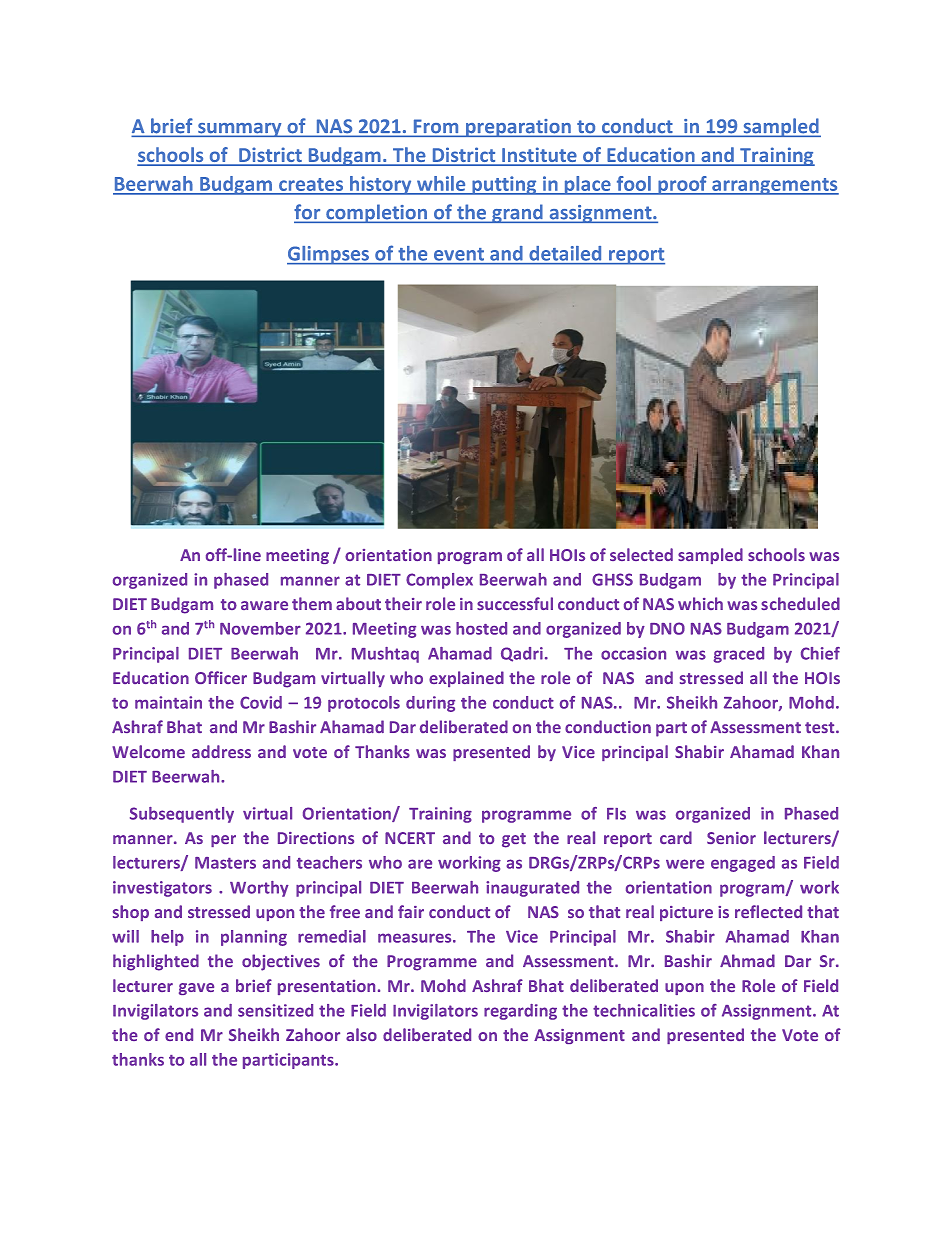 The height and width of the image is (1233, 952). I want to click on explained, so click(466, 679).
